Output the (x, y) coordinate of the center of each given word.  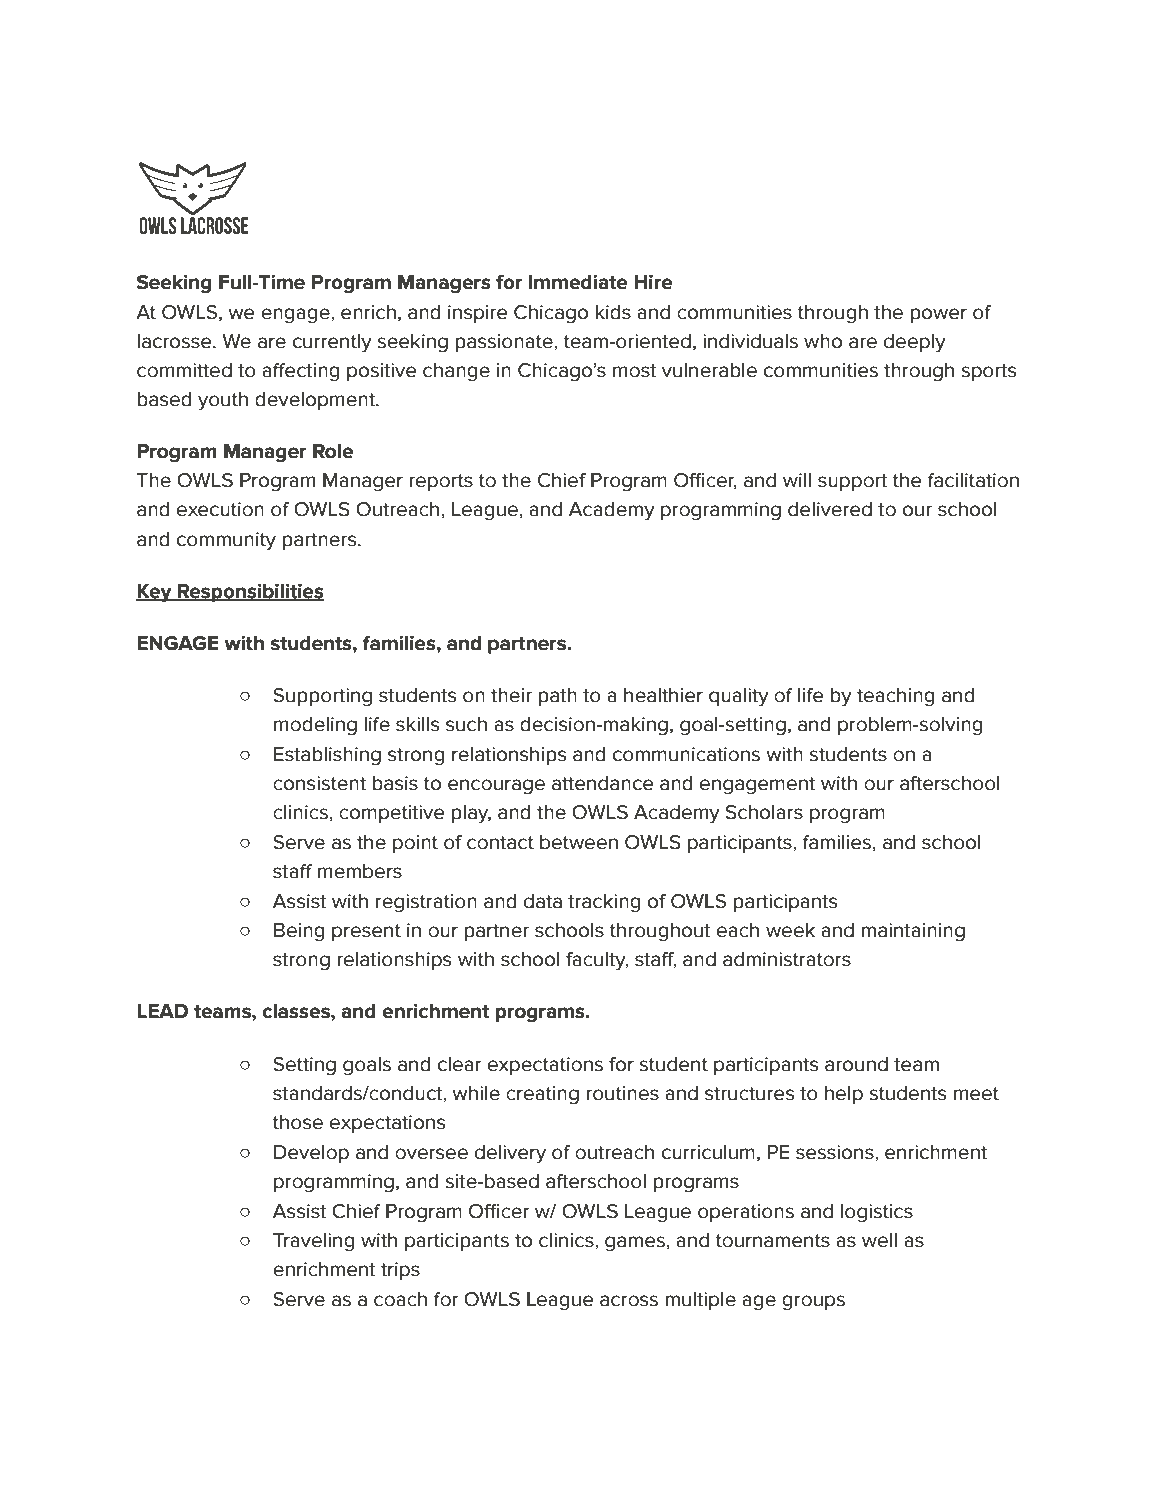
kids (613, 312)
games (635, 1244)
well (879, 1240)
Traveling (314, 1242)
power (938, 315)
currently (332, 343)
